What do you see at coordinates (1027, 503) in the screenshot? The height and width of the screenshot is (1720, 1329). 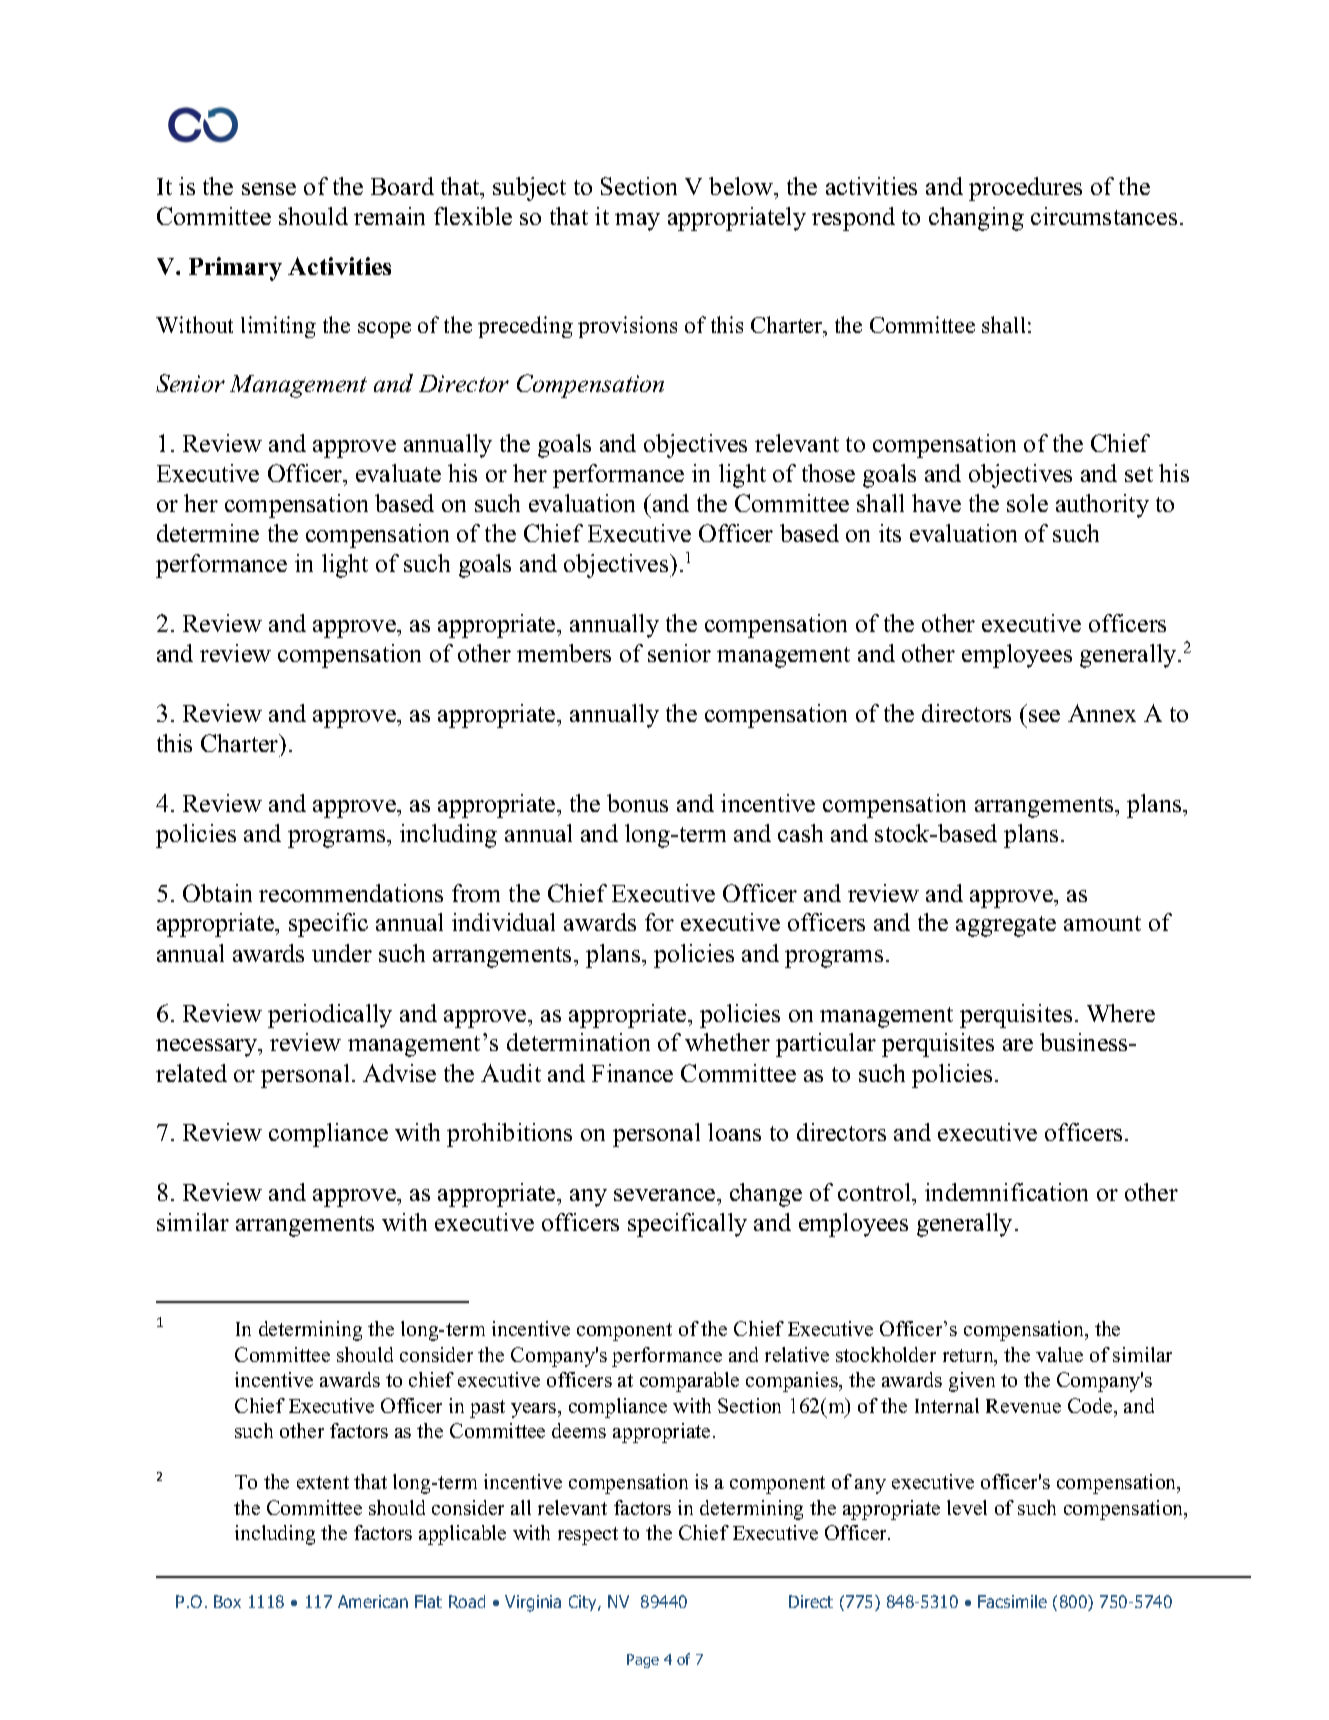 I see `sole` at bounding box center [1027, 503].
